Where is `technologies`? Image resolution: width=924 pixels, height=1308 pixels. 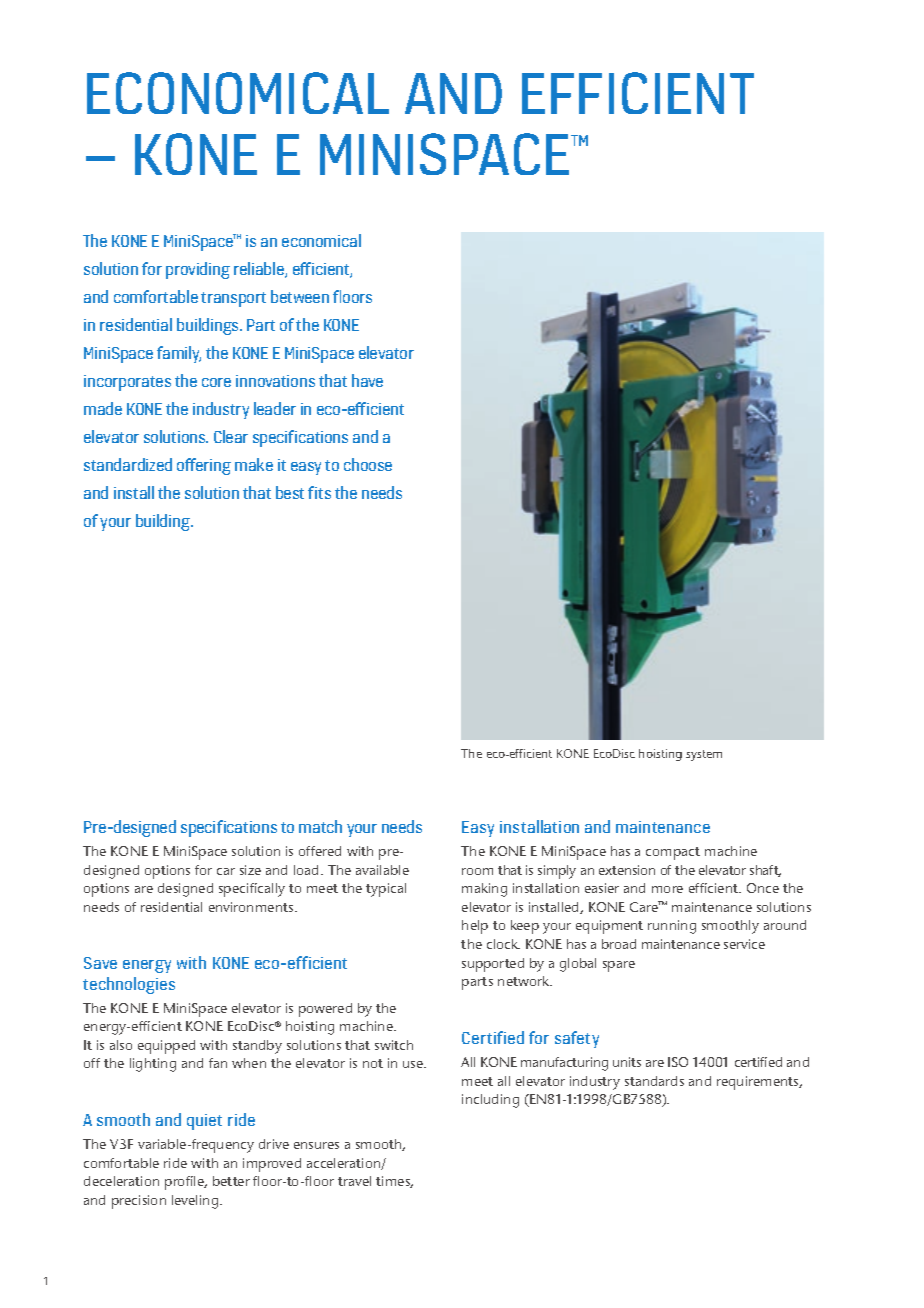
technologies is located at coordinates (129, 985).
